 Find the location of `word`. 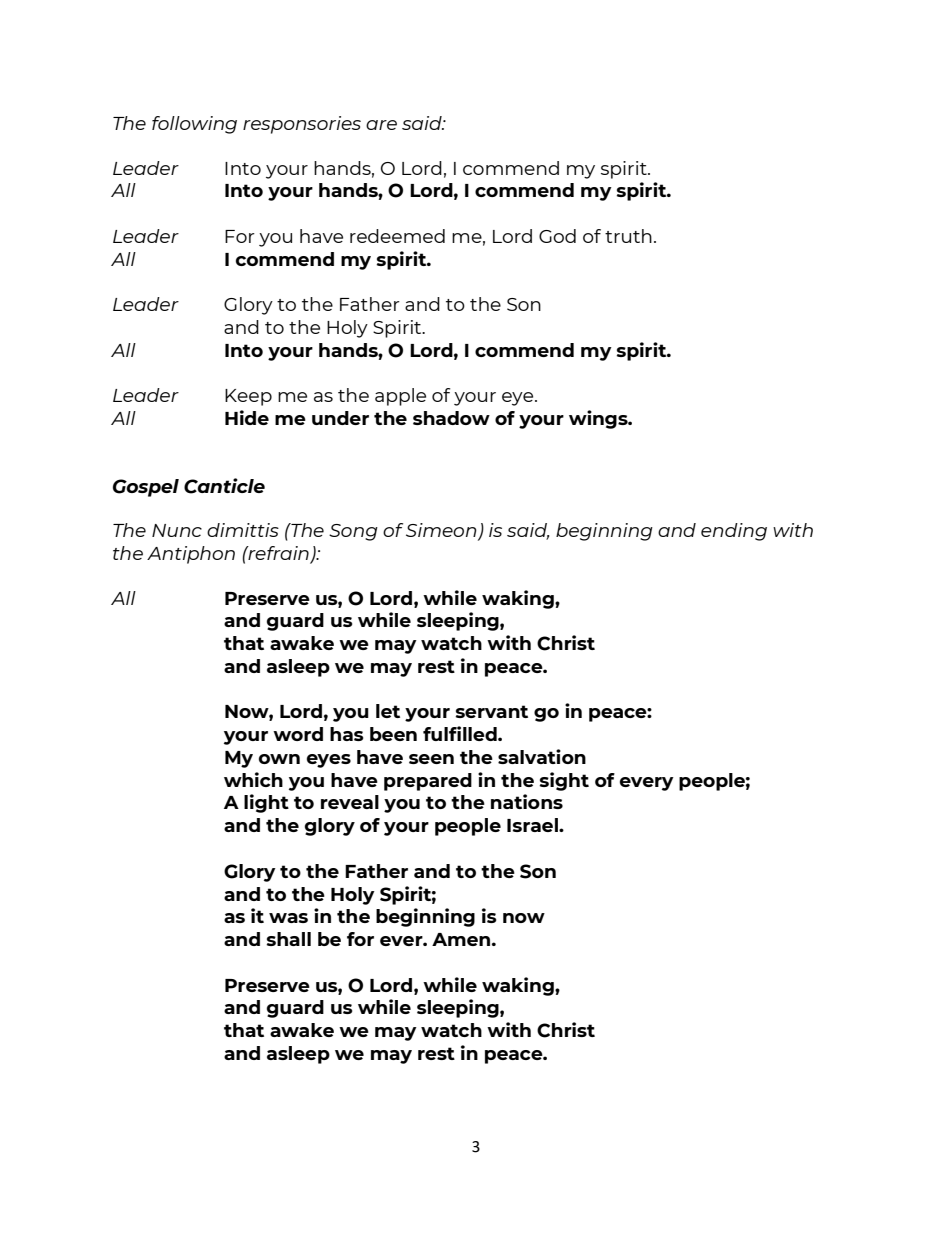

word is located at coordinates (298, 734).
